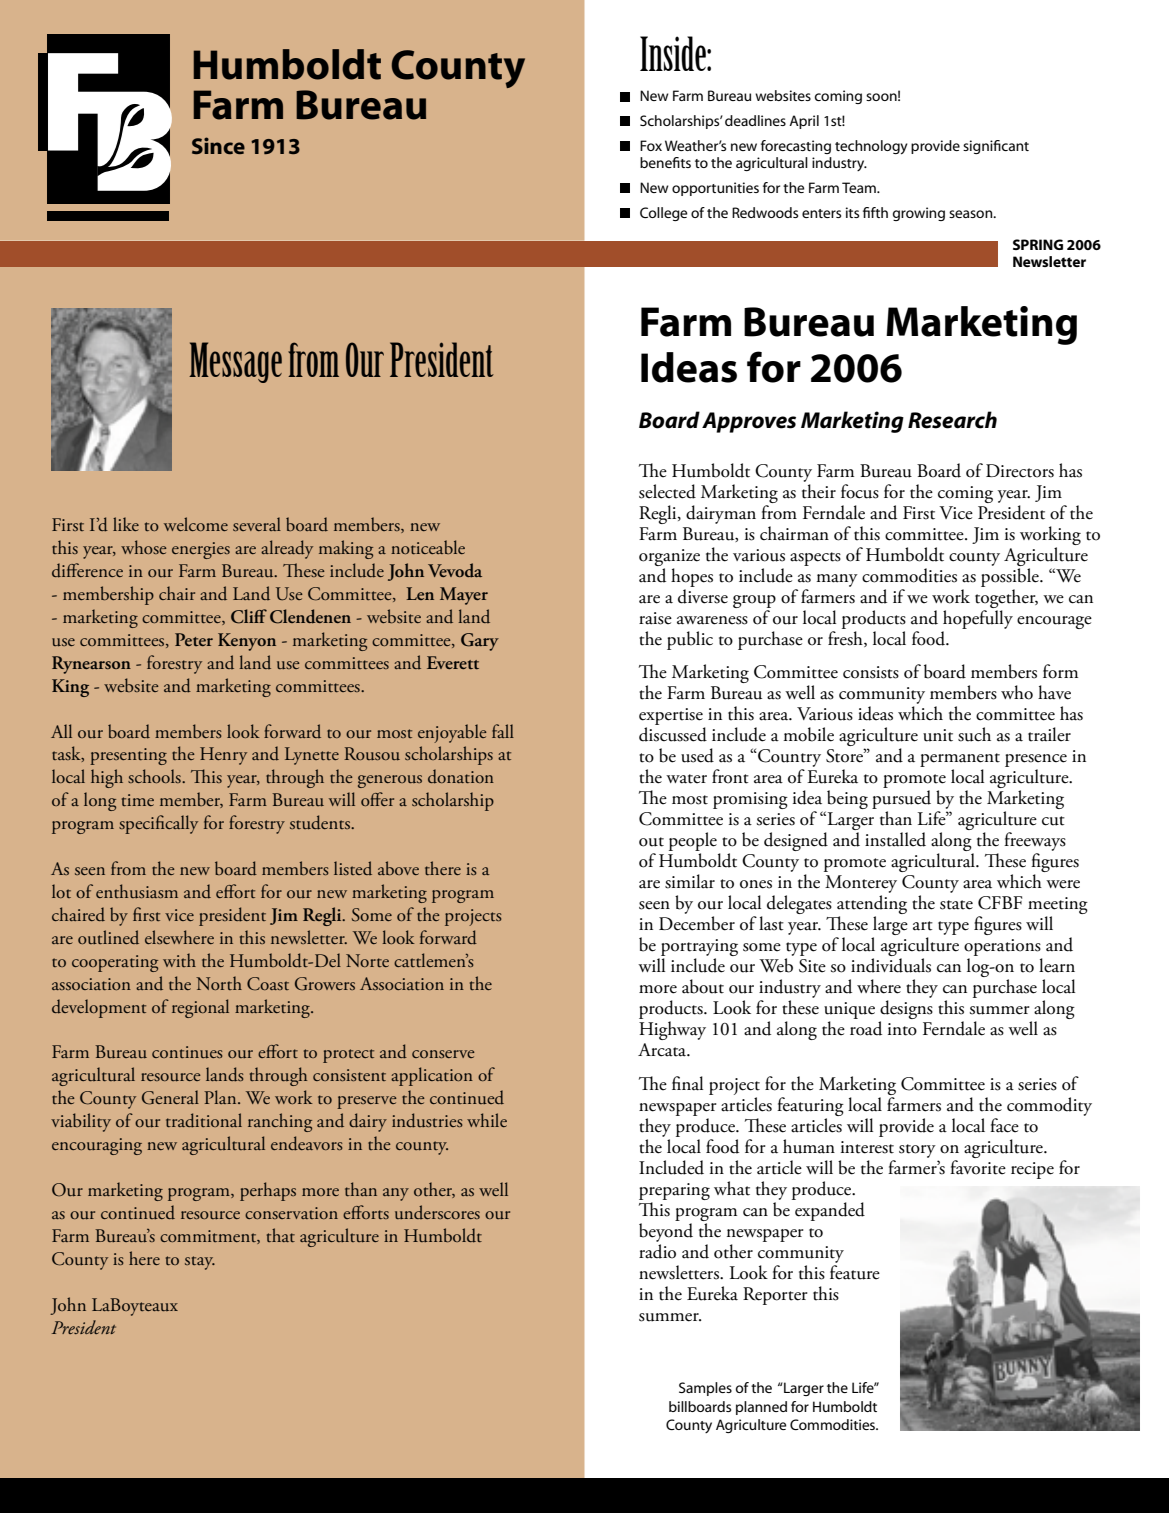 The image size is (1169, 1513). Describe the element at coordinates (705, 1389) in the screenshot. I see `Samples` at that location.
